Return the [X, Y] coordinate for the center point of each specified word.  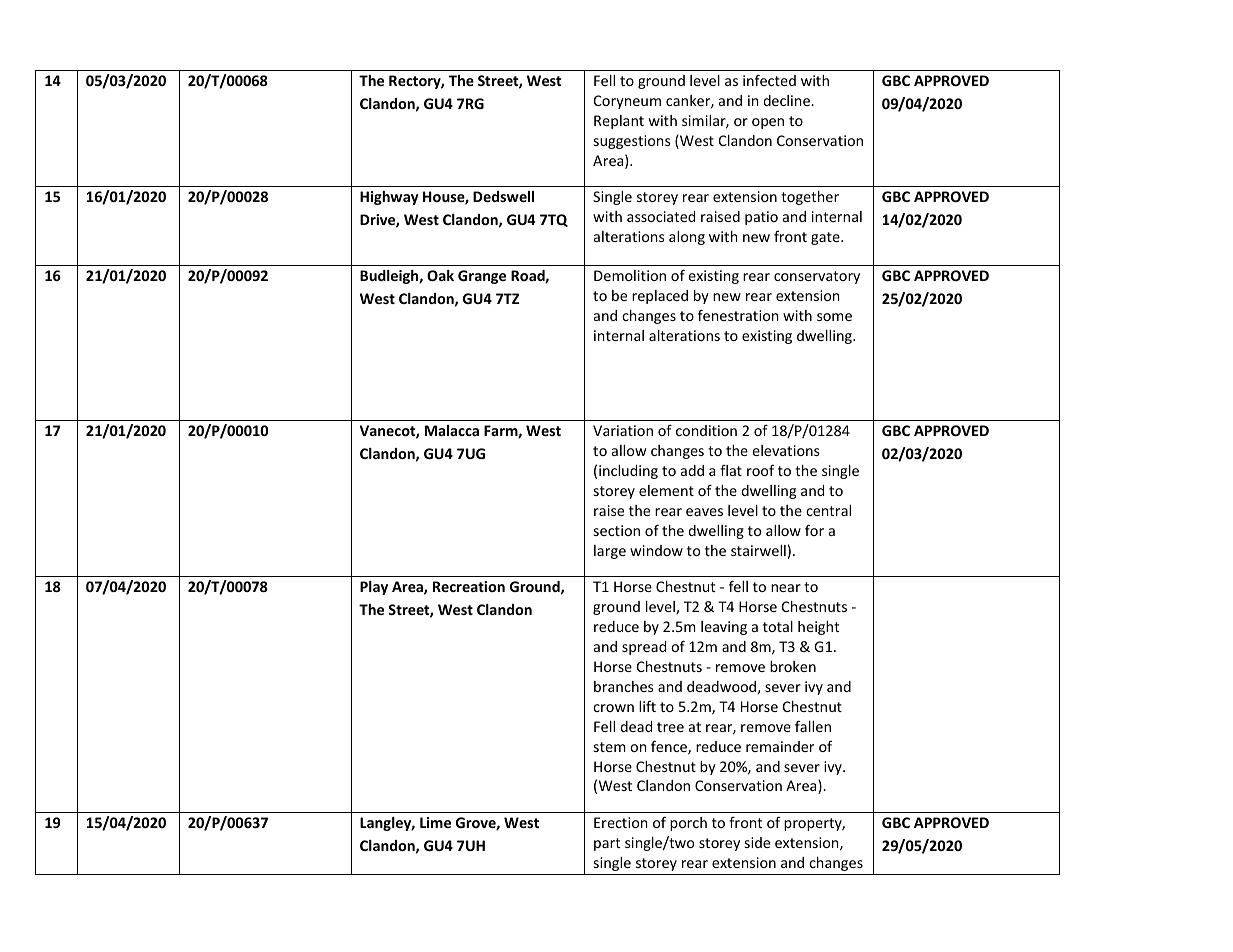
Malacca [452, 430]
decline [787, 100]
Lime [435, 822]
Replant [619, 122]
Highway [389, 198]
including [628, 472]
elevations [786, 450]
